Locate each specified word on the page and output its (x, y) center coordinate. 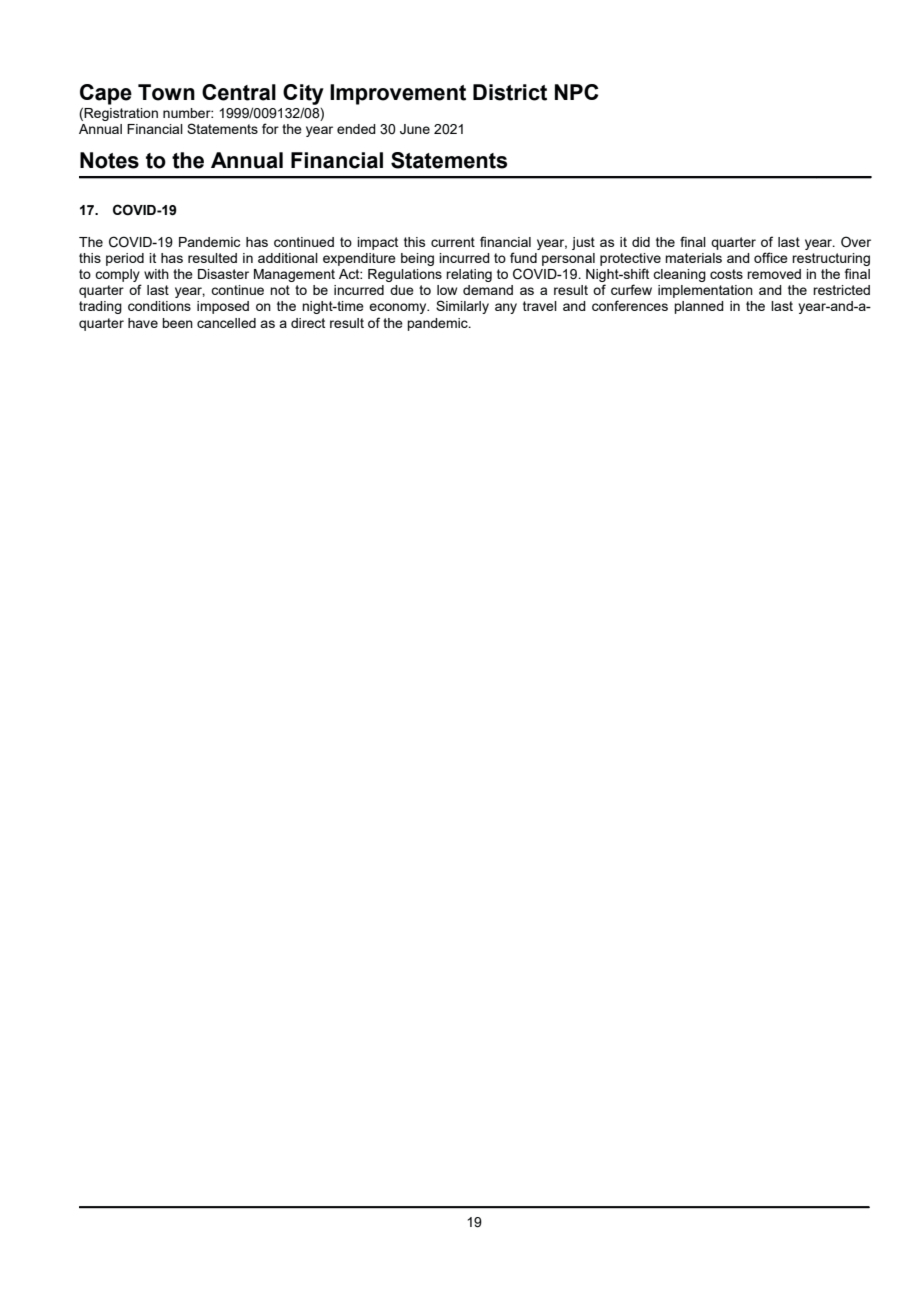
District (510, 92)
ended (356, 129)
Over (856, 242)
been (177, 323)
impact (377, 243)
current (453, 242)
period (125, 259)
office (771, 257)
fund (523, 257)
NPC (577, 92)
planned (699, 307)
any (506, 308)
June (415, 129)
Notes (109, 160)
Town (166, 92)
